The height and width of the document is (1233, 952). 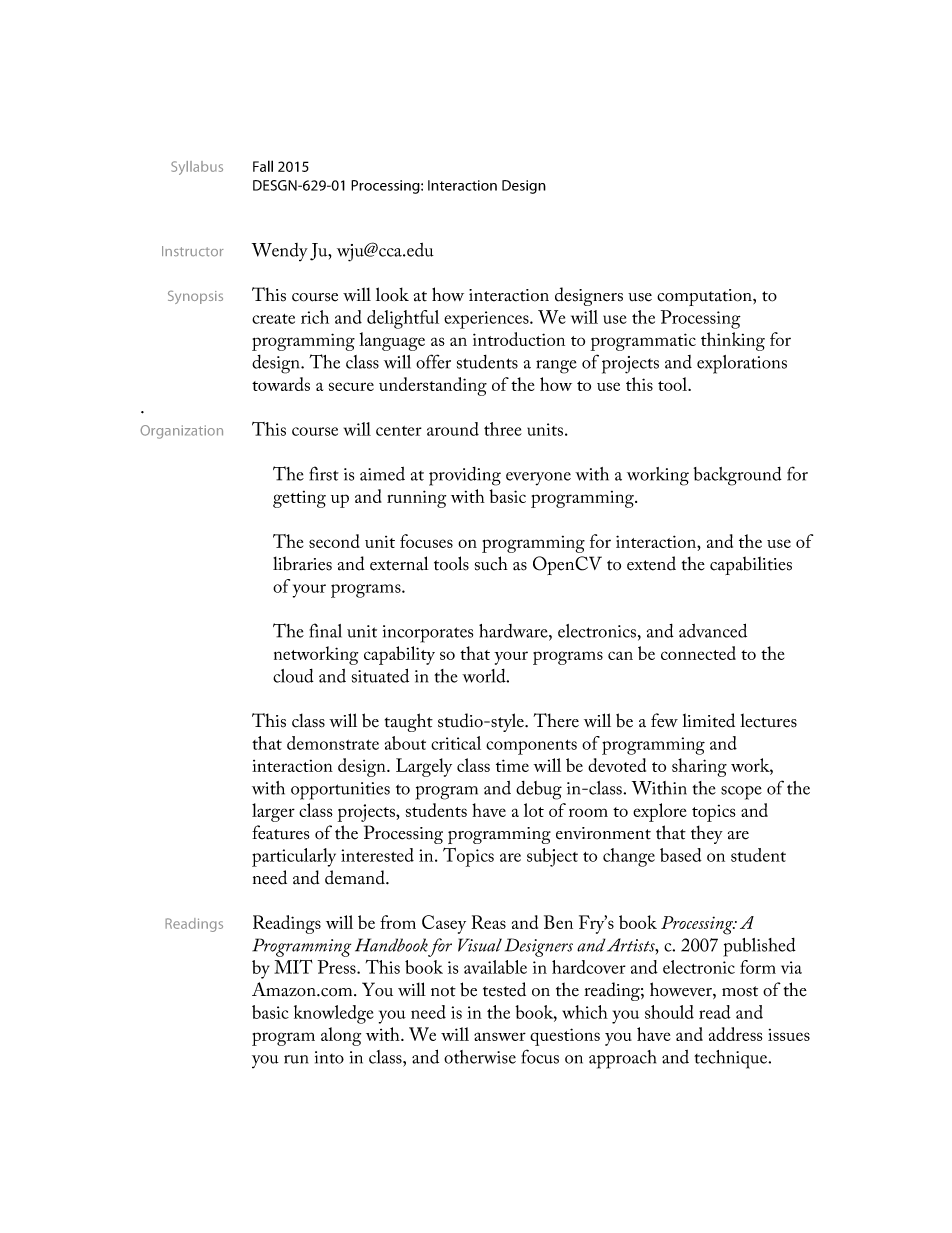 What do you see at coordinates (705, 297) in the document?
I see `computation` at bounding box center [705, 297].
